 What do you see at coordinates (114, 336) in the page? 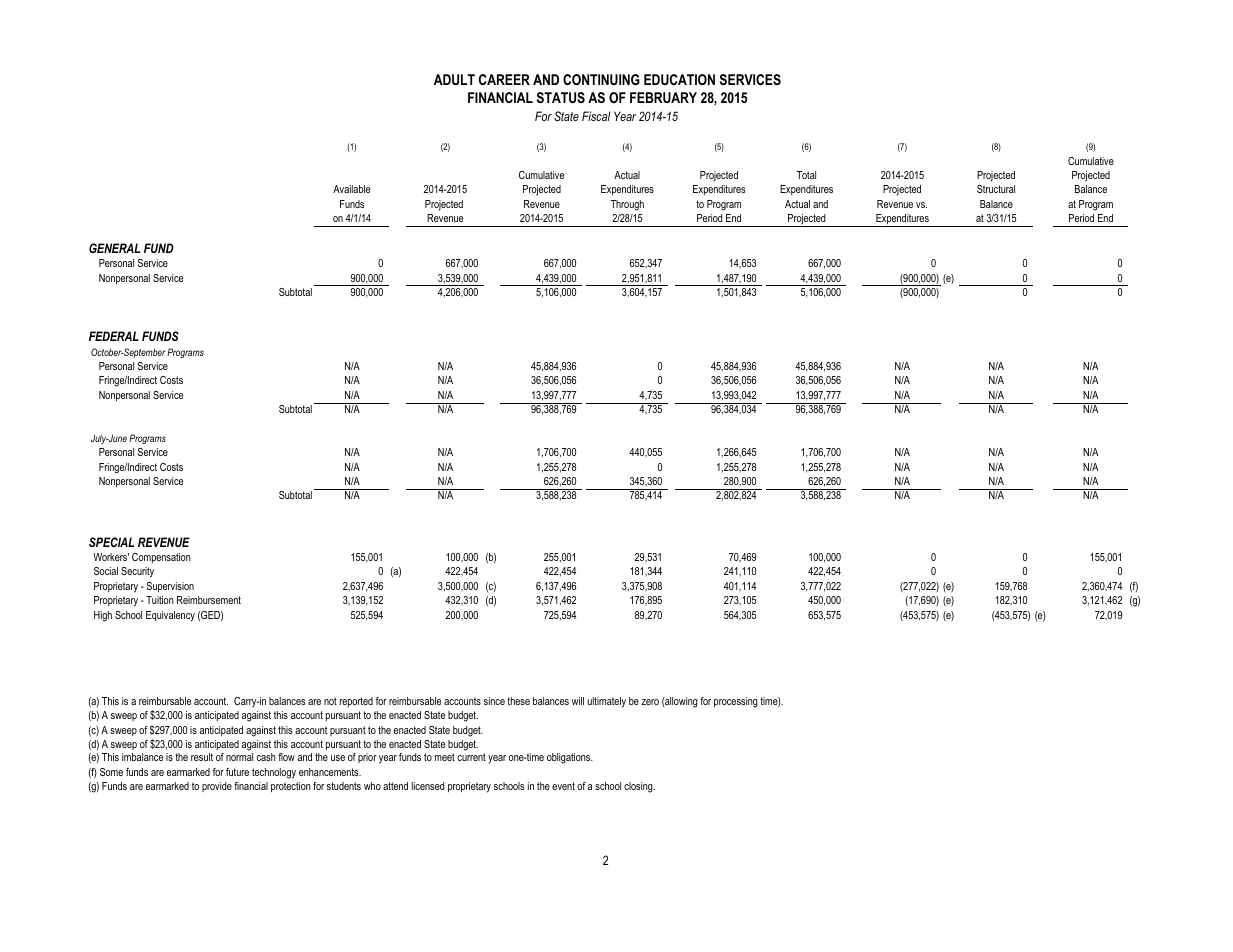
I see `FEDERAL` at bounding box center [114, 336].
